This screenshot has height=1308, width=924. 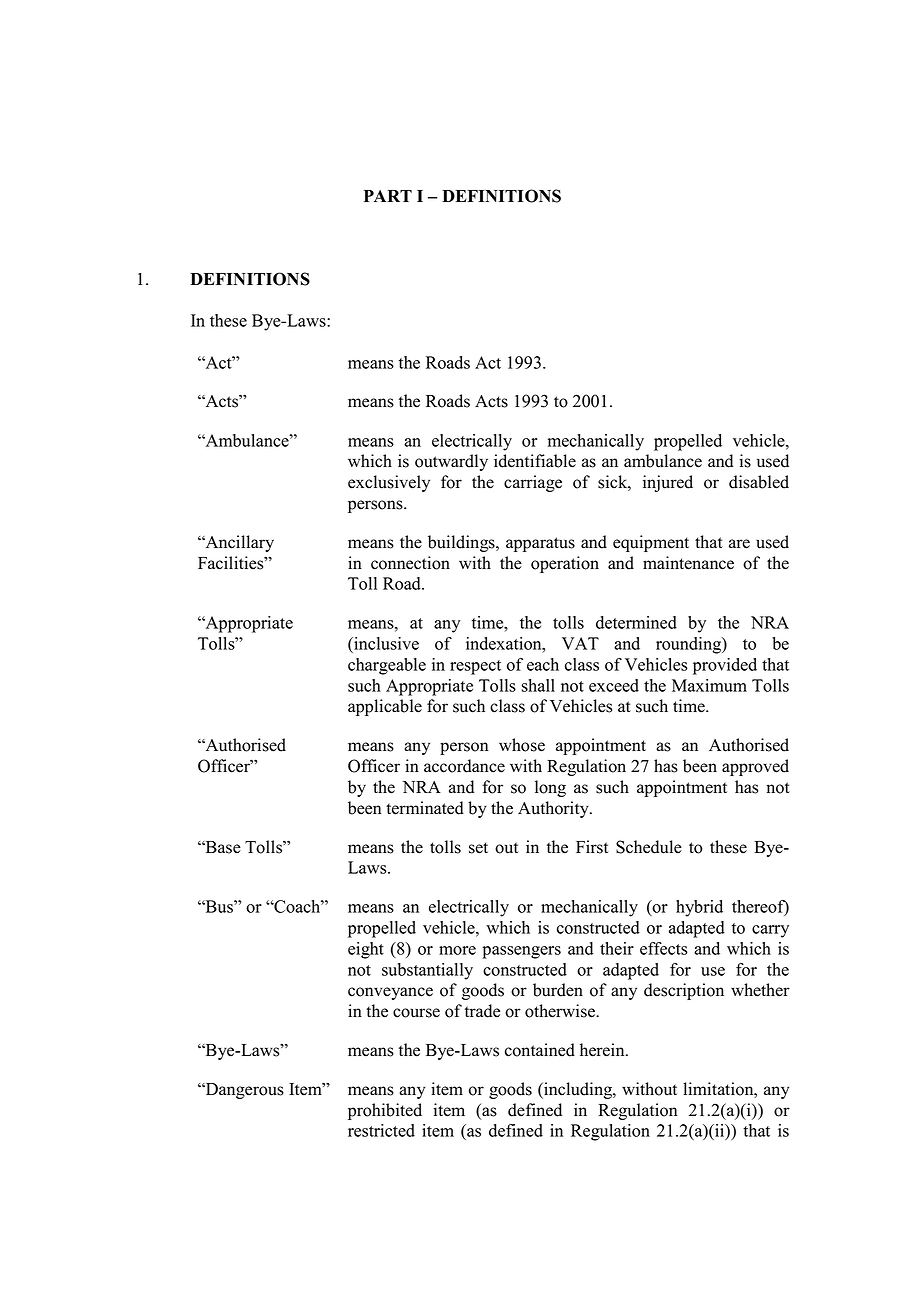 What do you see at coordinates (385, 707) in the screenshot?
I see `applicable` at bounding box center [385, 707].
